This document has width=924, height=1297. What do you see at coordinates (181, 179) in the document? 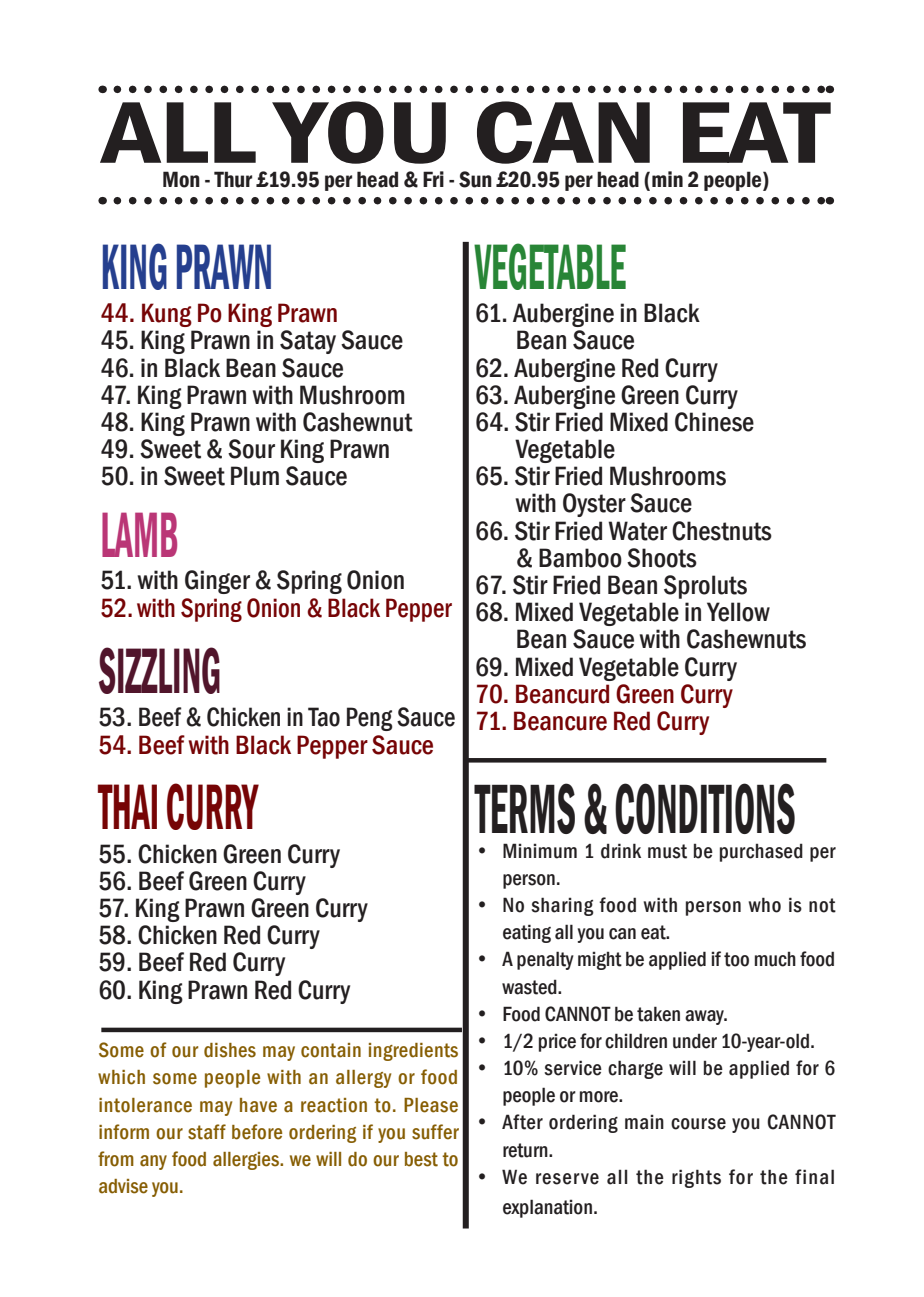
I see `Mon` at bounding box center [181, 179].
